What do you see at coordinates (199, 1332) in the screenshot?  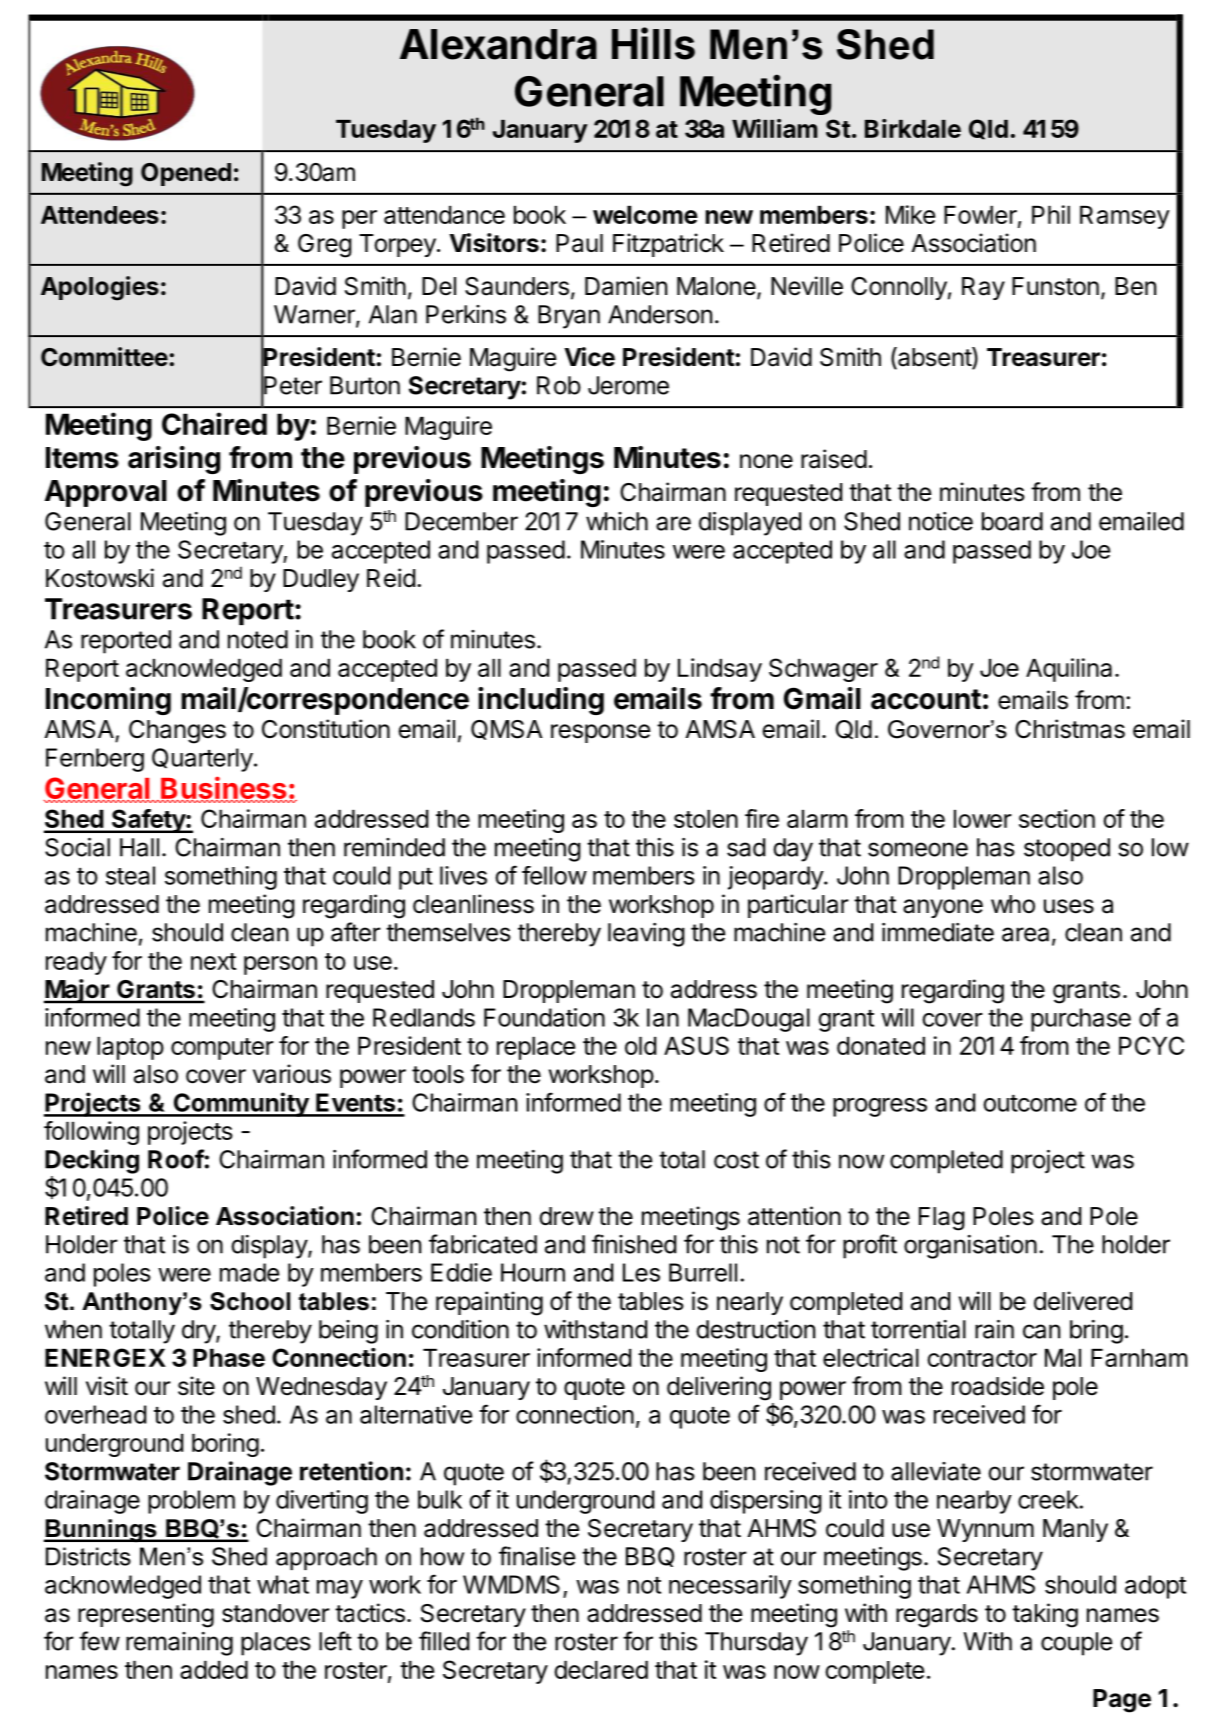 I see `dry` at bounding box center [199, 1332].
